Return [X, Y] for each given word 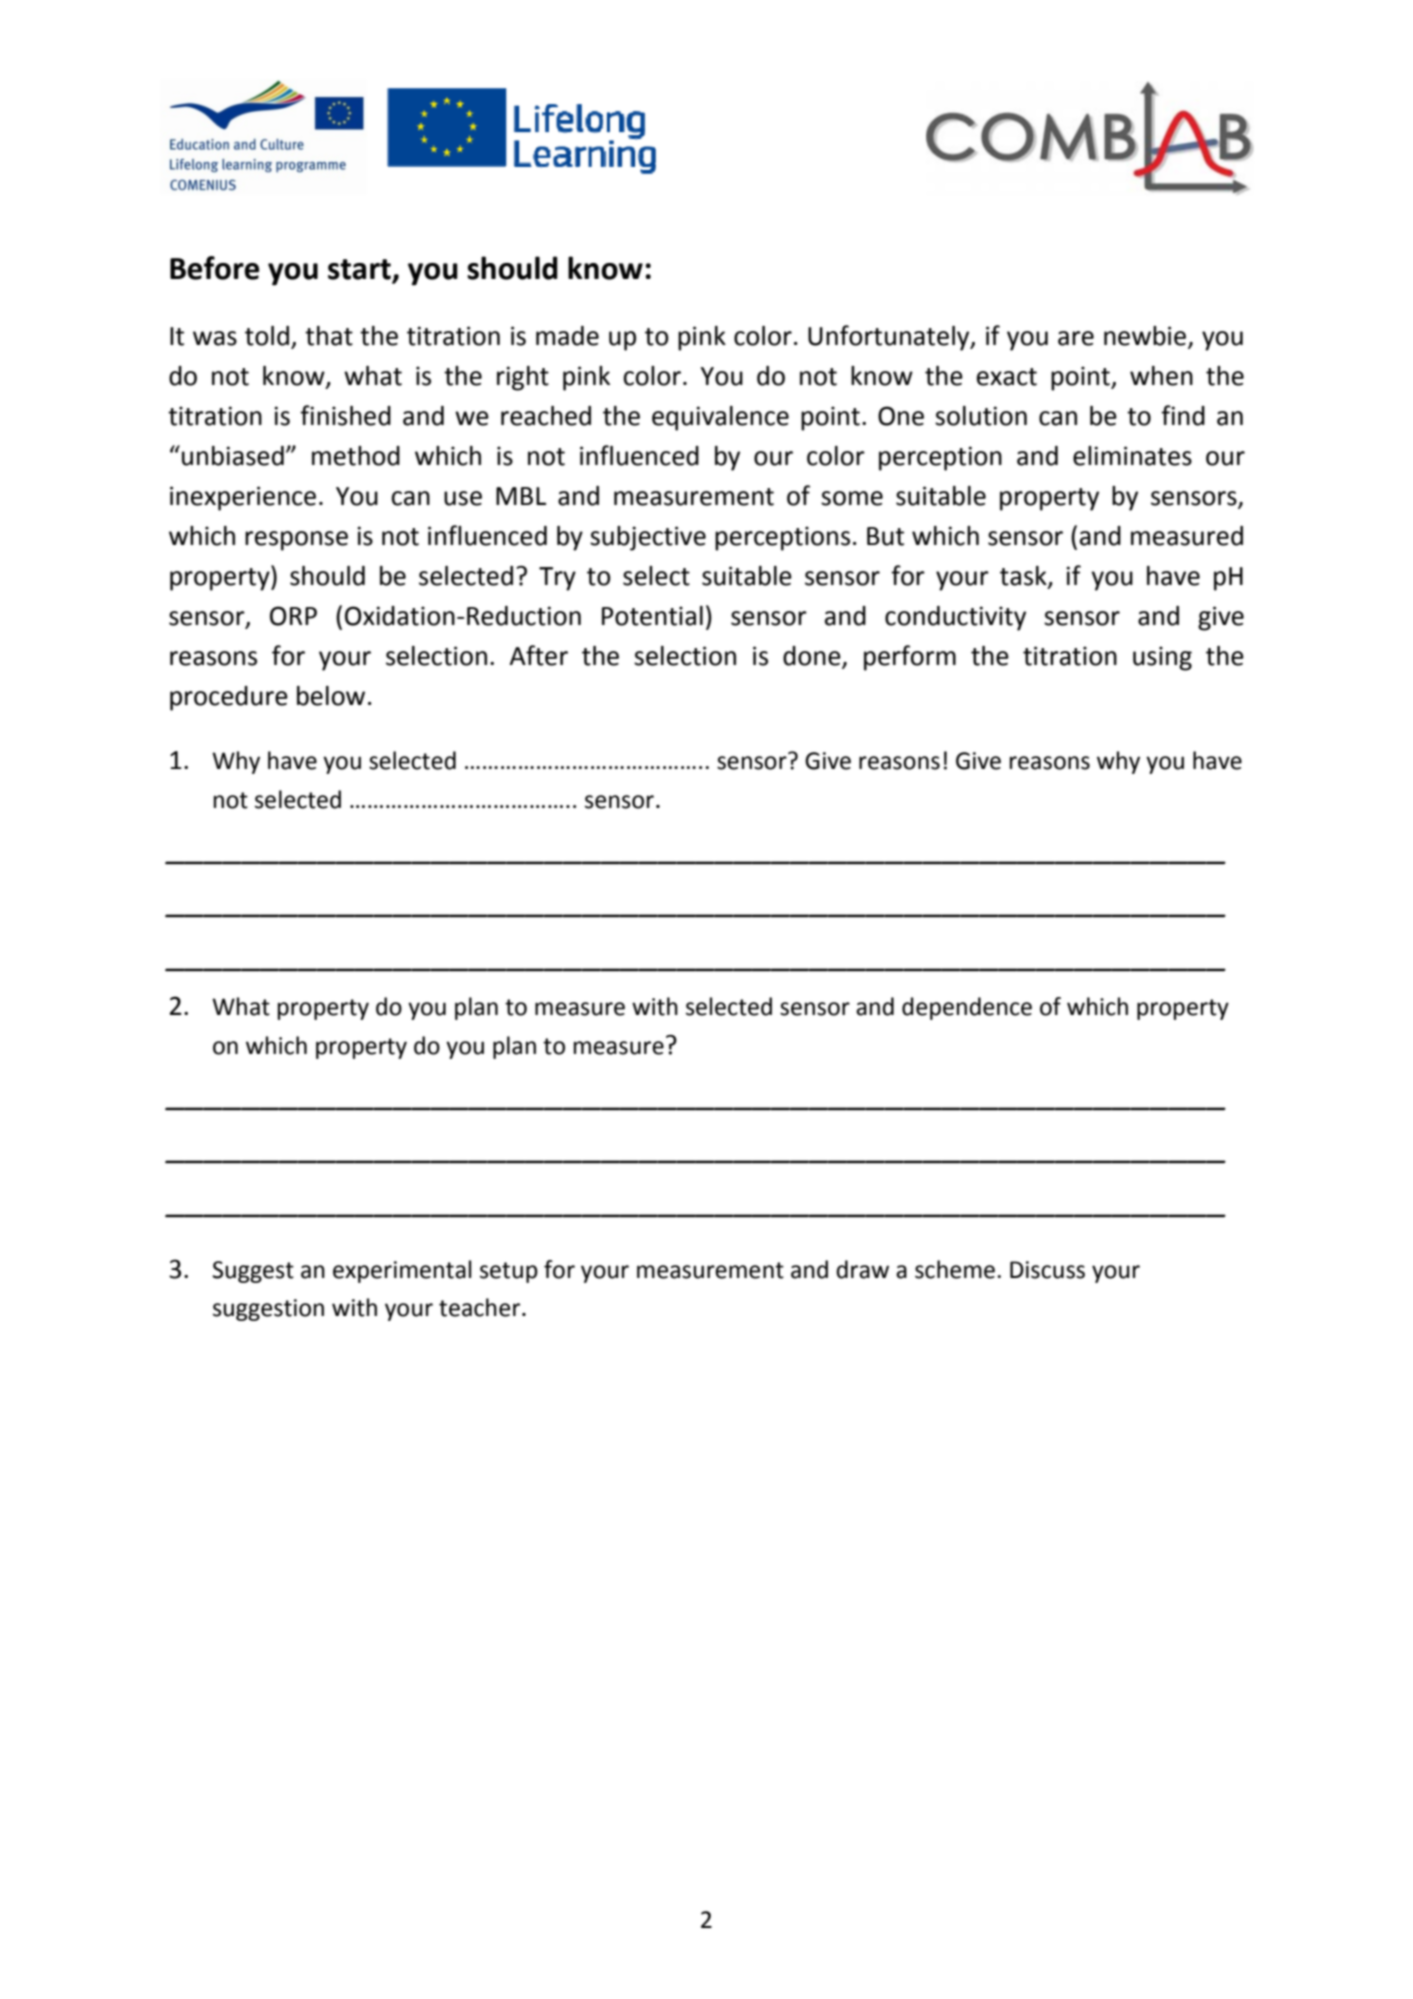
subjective [648, 538]
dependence [967, 1008]
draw [862, 1269]
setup [509, 1272]
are [1076, 338]
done [813, 657]
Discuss [1047, 1270]
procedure [229, 698]
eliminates [1132, 456]
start [360, 270]
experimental [402, 1271]
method [356, 456]
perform [910, 658]
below [331, 696]
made [567, 336]
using [1162, 658]
